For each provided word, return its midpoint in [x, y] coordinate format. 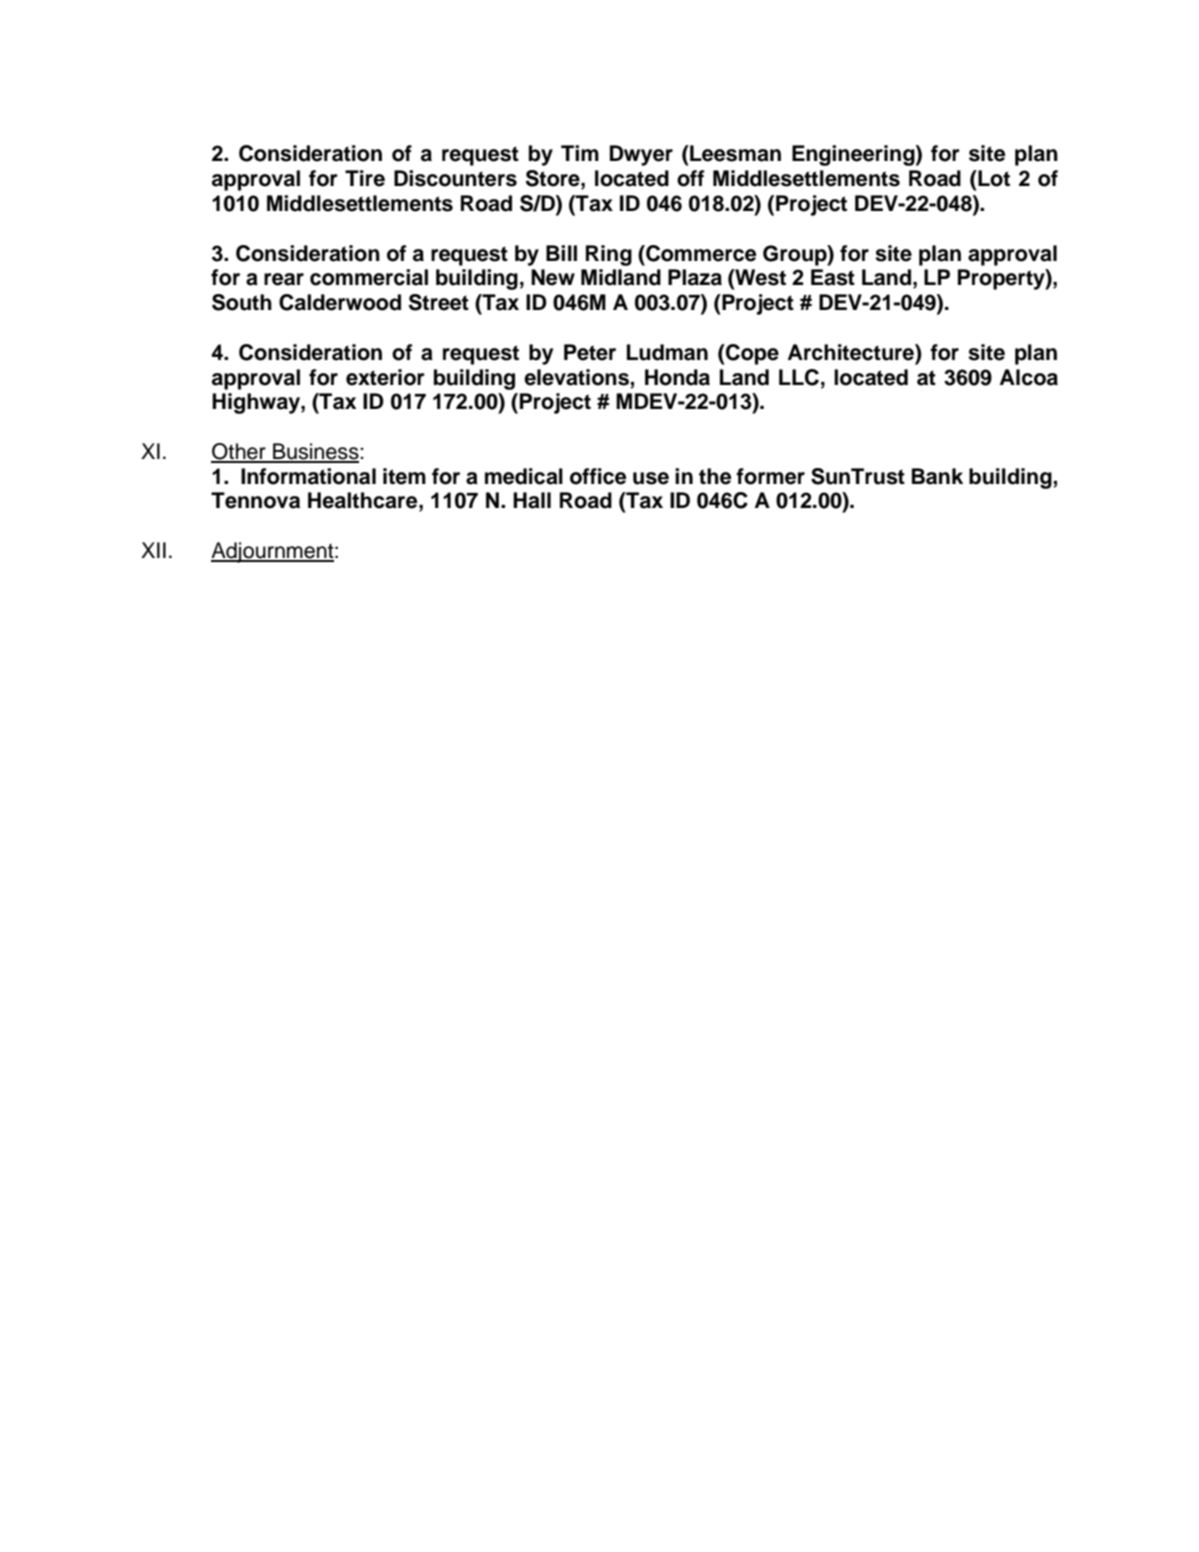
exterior [385, 377]
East [833, 277]
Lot [993, 178]
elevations [576, 377]
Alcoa [1029, 377]
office [598, 476]
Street [439, 302]
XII [153, 550]
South [242, 302]
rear [284, 279]
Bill [561, 253]
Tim [580, 153]
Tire [365, 178]
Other [239, 452]
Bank [937, 476]
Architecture [852, 352]
